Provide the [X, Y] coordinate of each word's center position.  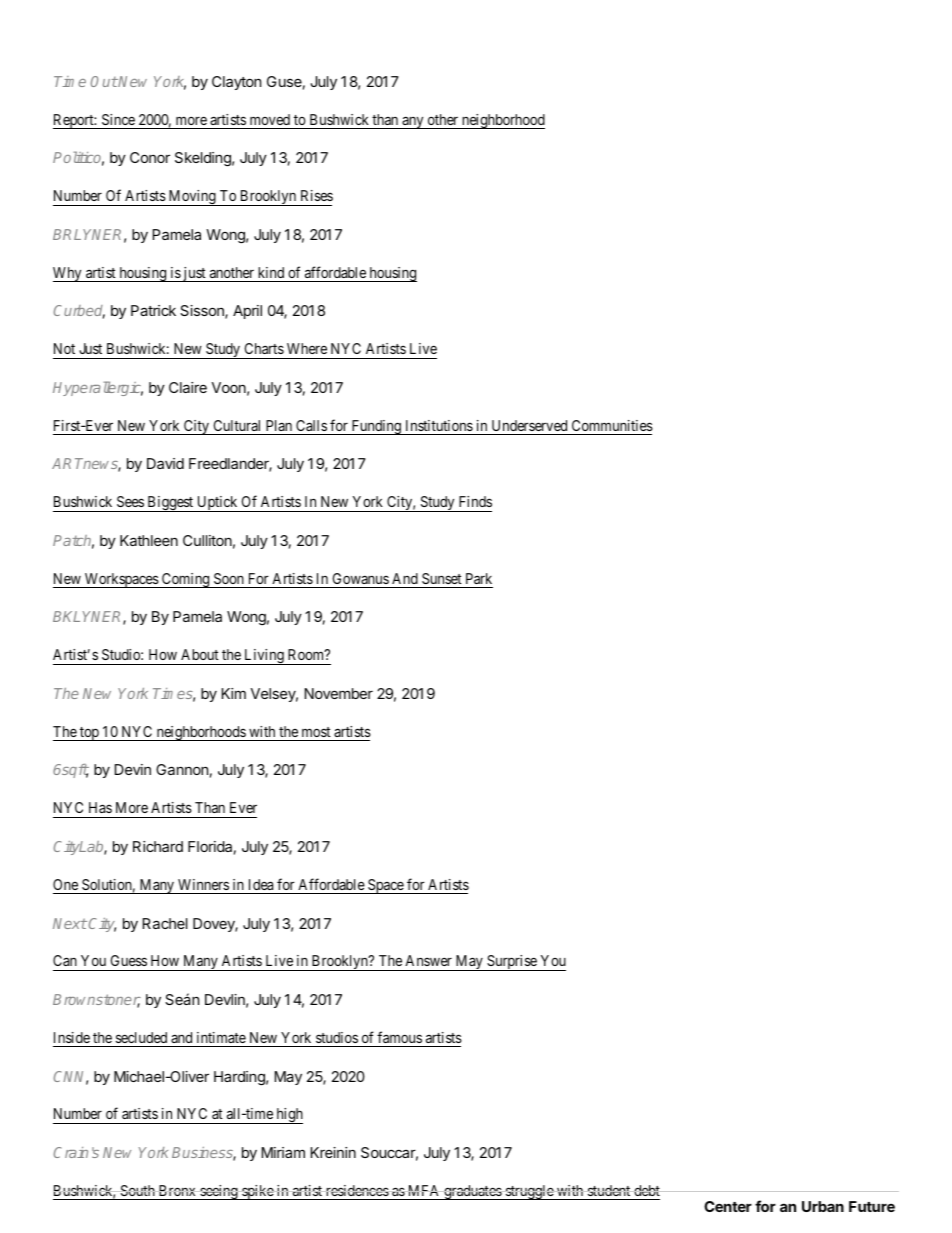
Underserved [529, 425]
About [200, 654]
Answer [428, 960]
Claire [188, 387]
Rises [317, 195]
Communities [612, 425]
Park [479, 578]
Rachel [165, 923]
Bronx [177, 1190]
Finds [475, 501]
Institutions [439, 425]
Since [118, 119]
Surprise [512, 963]
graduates [472, 1192]
